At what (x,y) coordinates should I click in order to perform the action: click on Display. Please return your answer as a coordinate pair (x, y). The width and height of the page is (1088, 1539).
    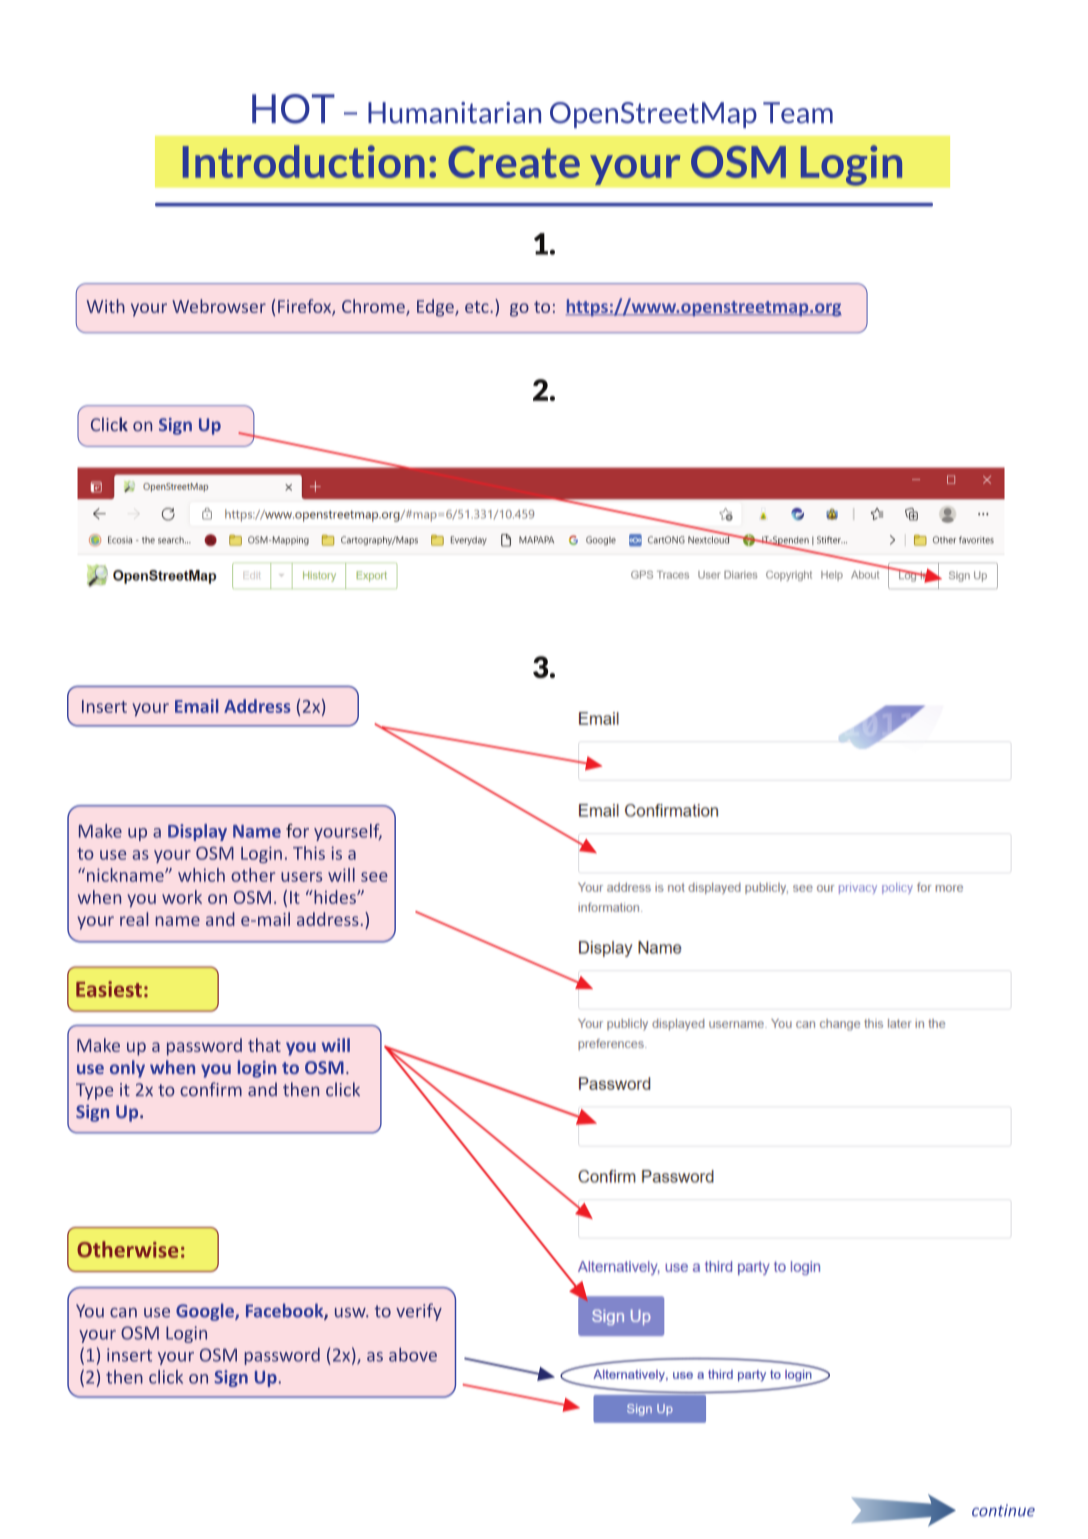
    Looking at the image, I should click on (197, 832).
